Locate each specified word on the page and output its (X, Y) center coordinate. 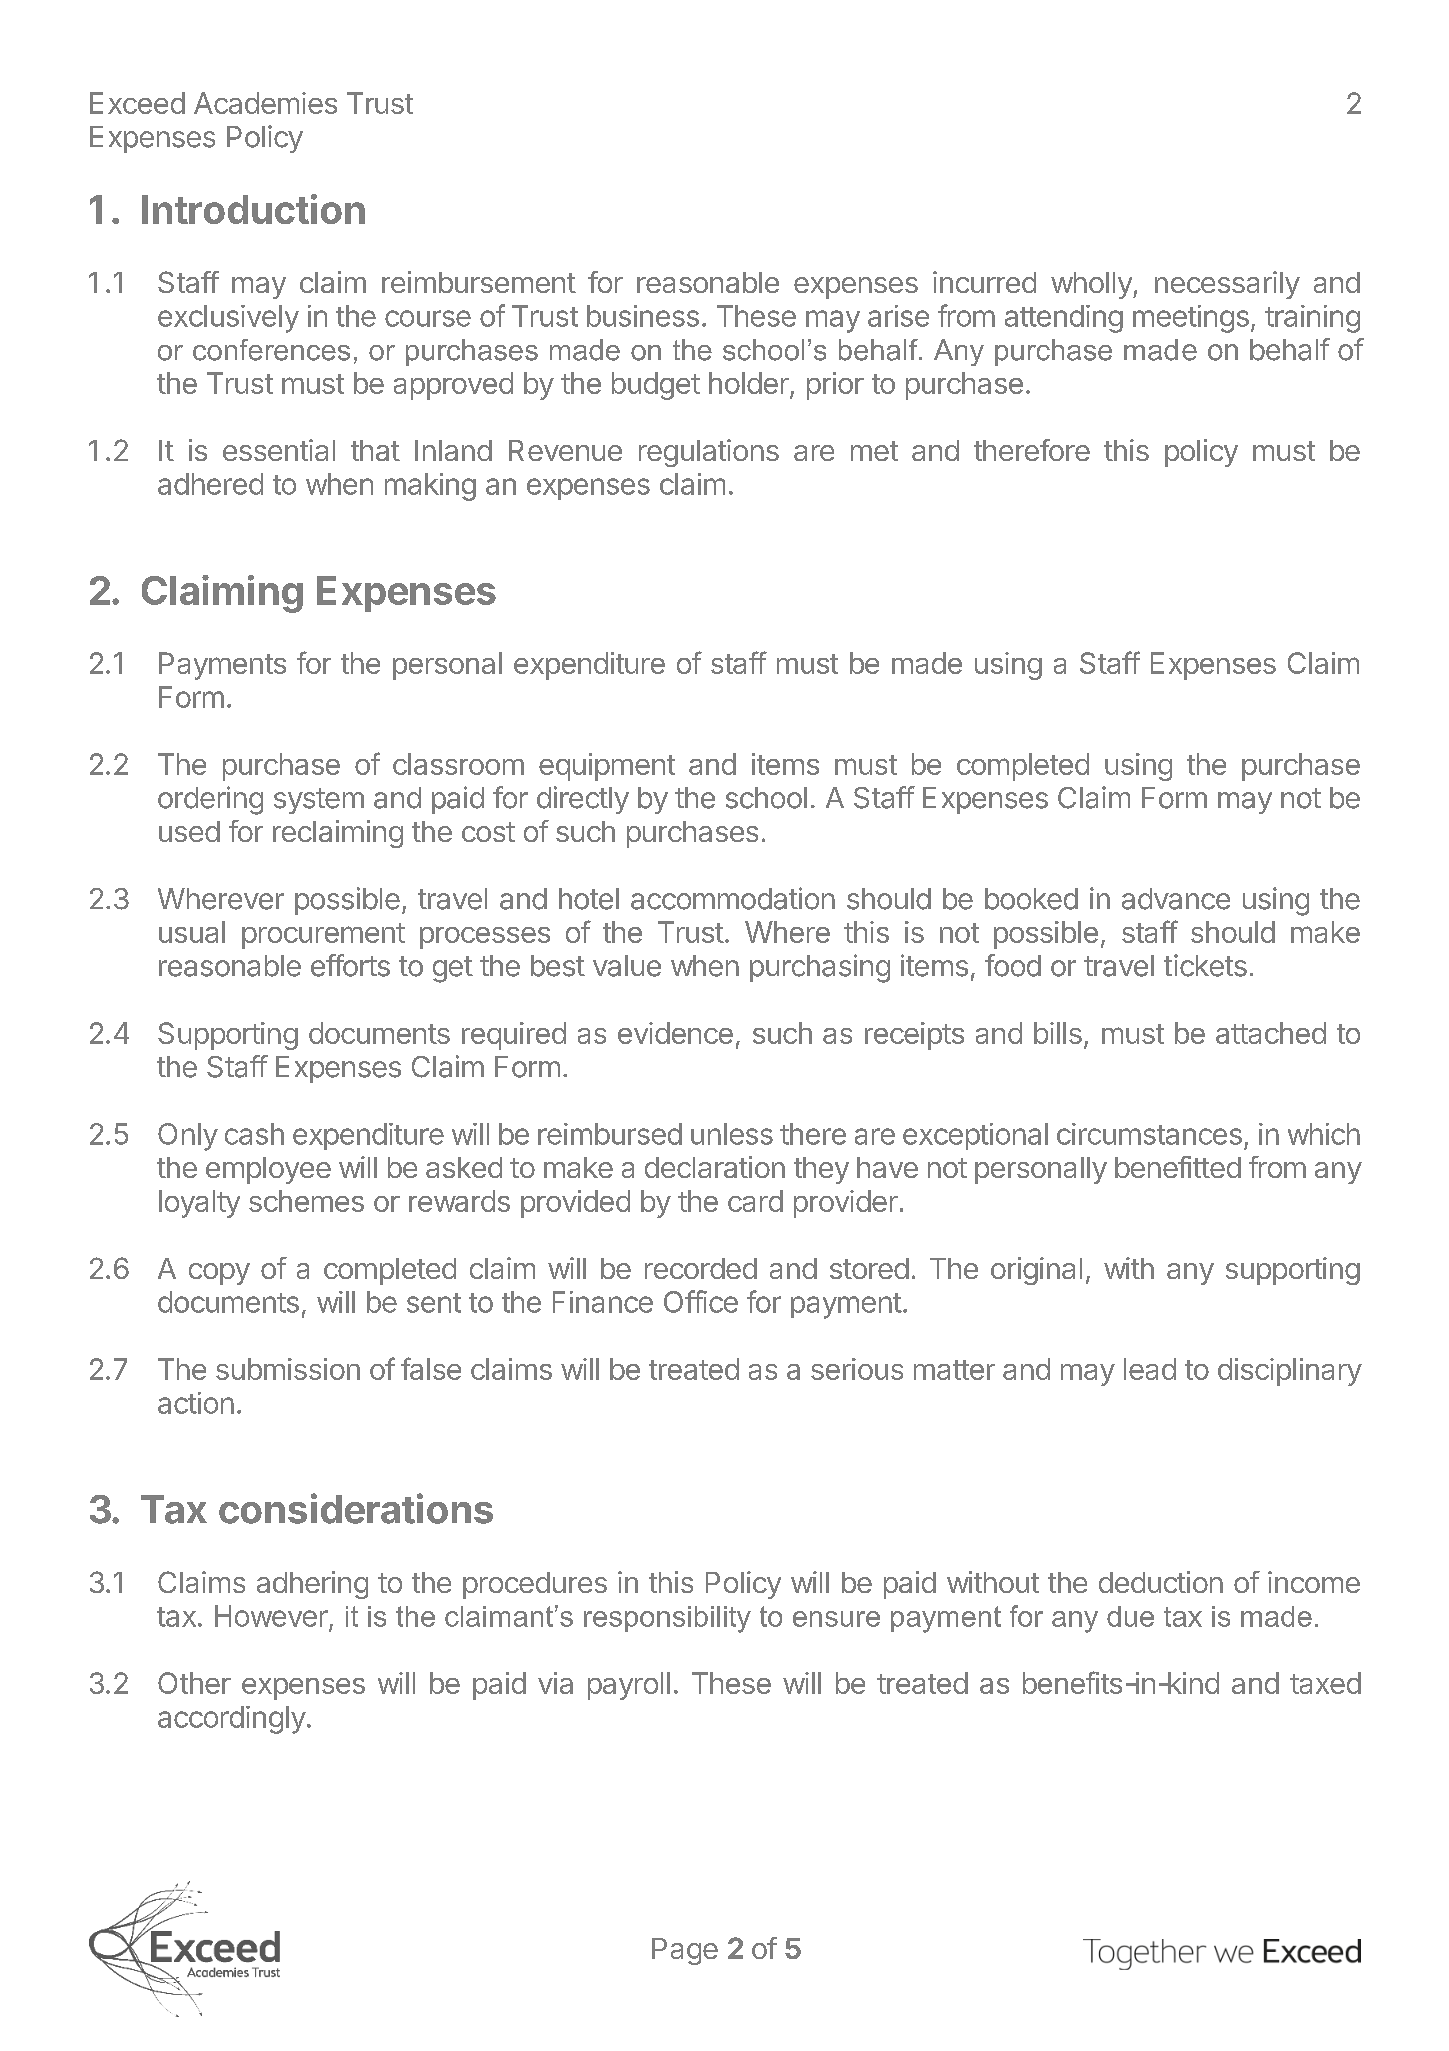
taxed (1325, 1683)
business (643, 316)
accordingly (232, 1720)
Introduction (253, 209)
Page (685, 1951)
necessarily (1227, 285)
